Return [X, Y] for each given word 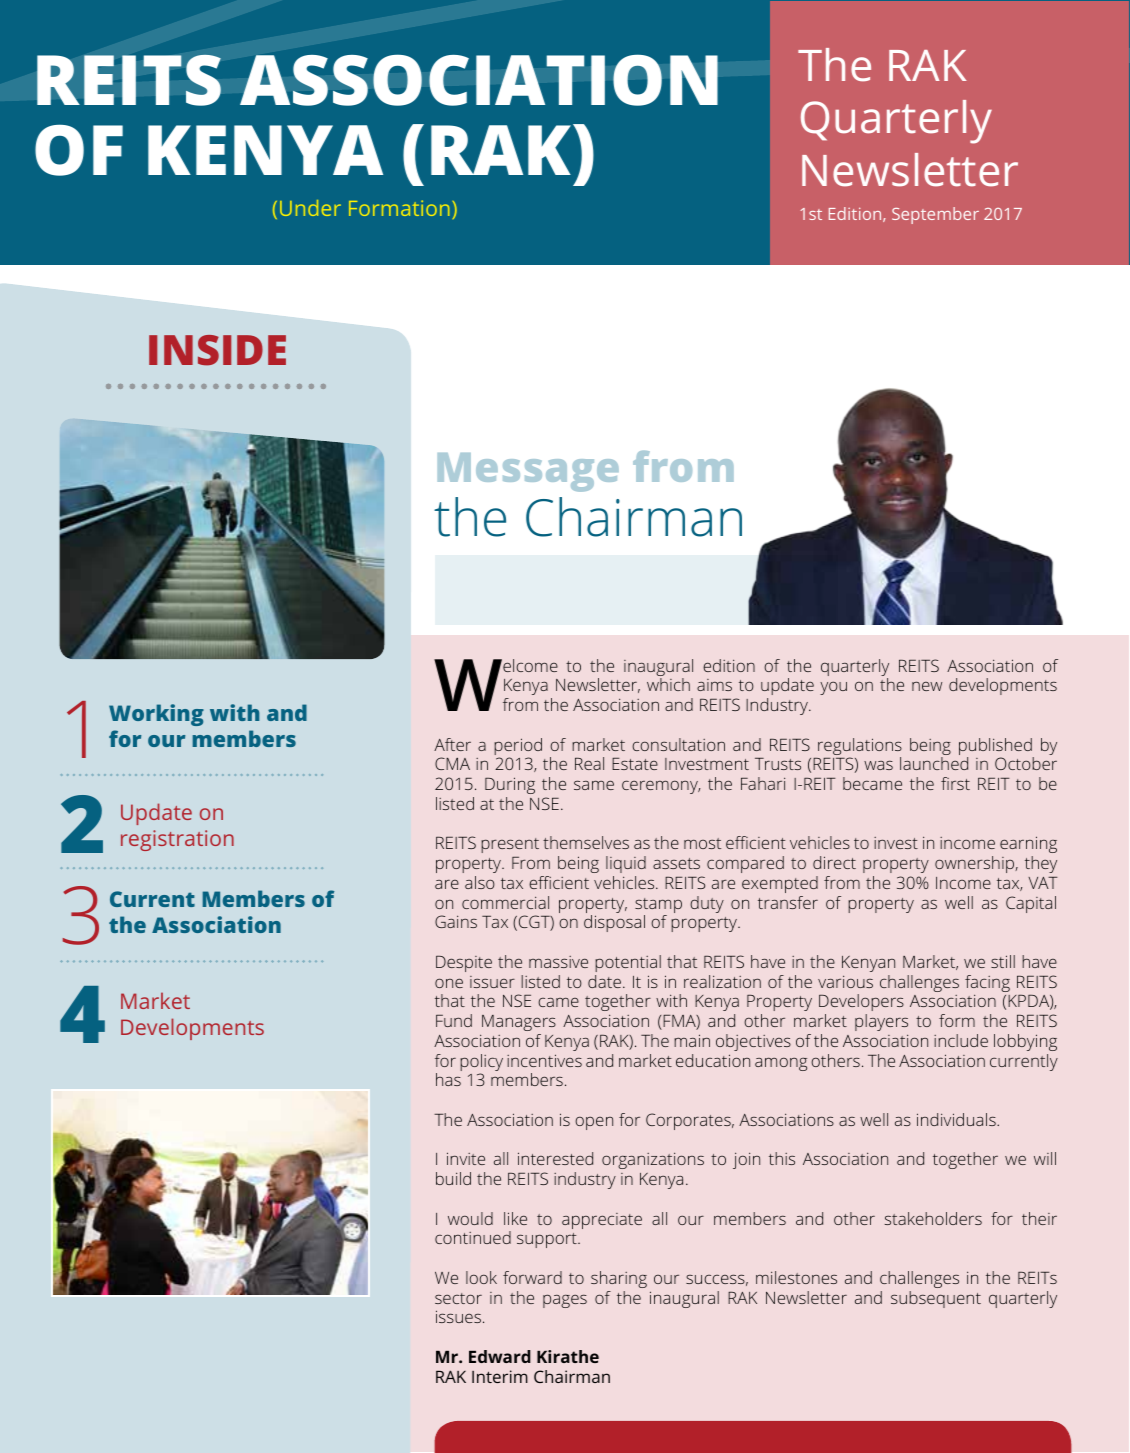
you [833, 688]
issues [458, 1316]
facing [987, 985]
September [935, 215]
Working [156, 715]
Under [310, 208]
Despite [464, 964]
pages [565, 1301]
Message [528, 472]
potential [628, 963]
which [668, 684]
